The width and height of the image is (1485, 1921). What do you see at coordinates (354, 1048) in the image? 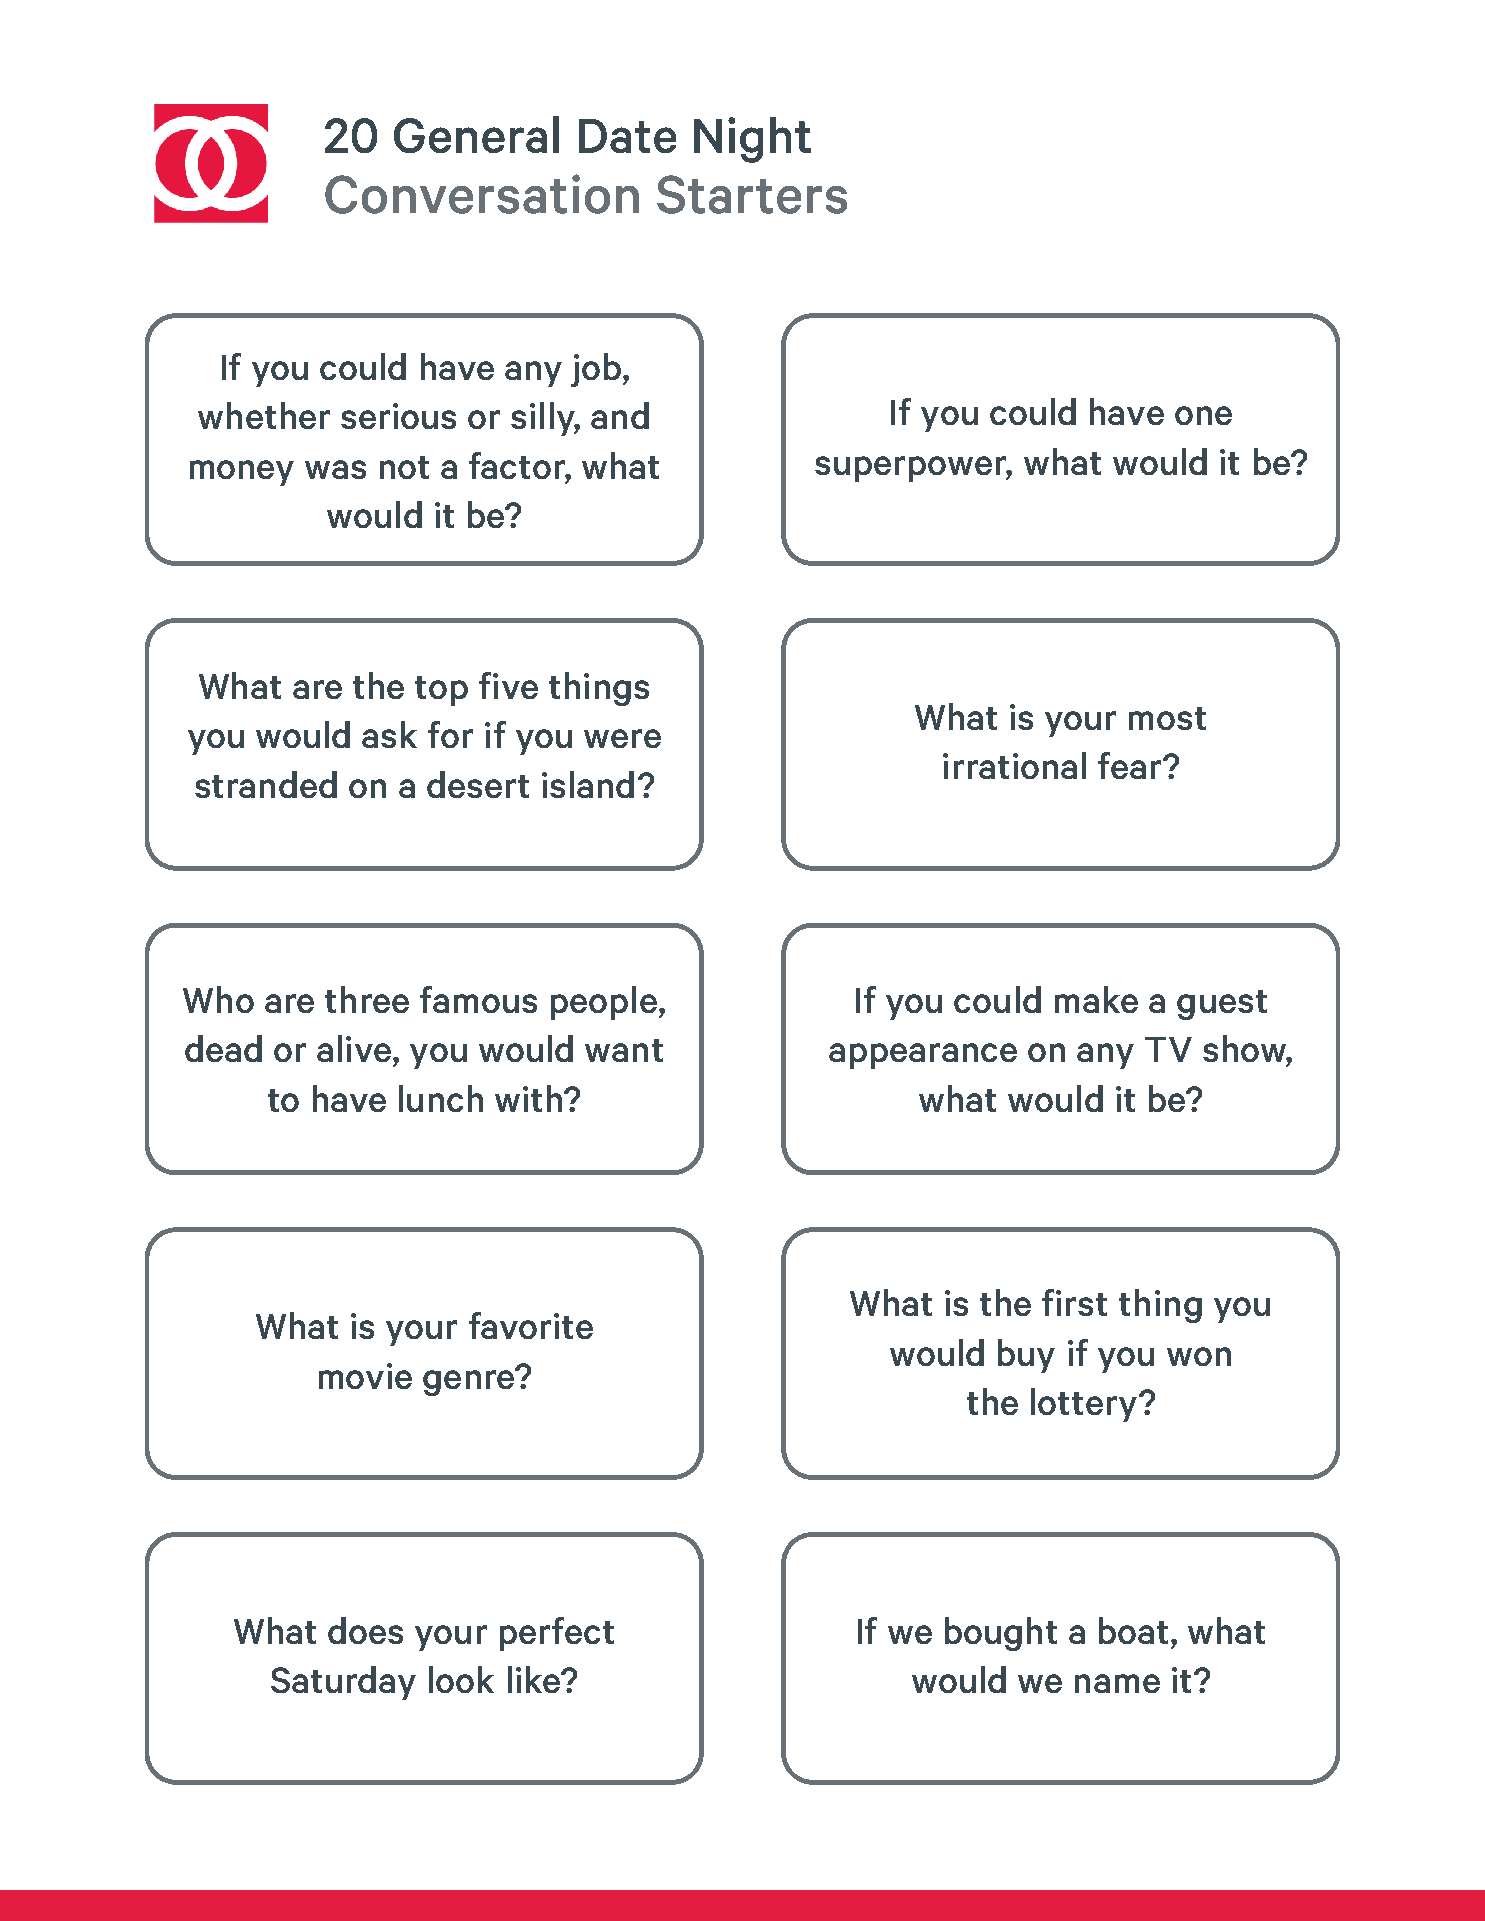
I see `alive` at bounding box center [354, 1048].
